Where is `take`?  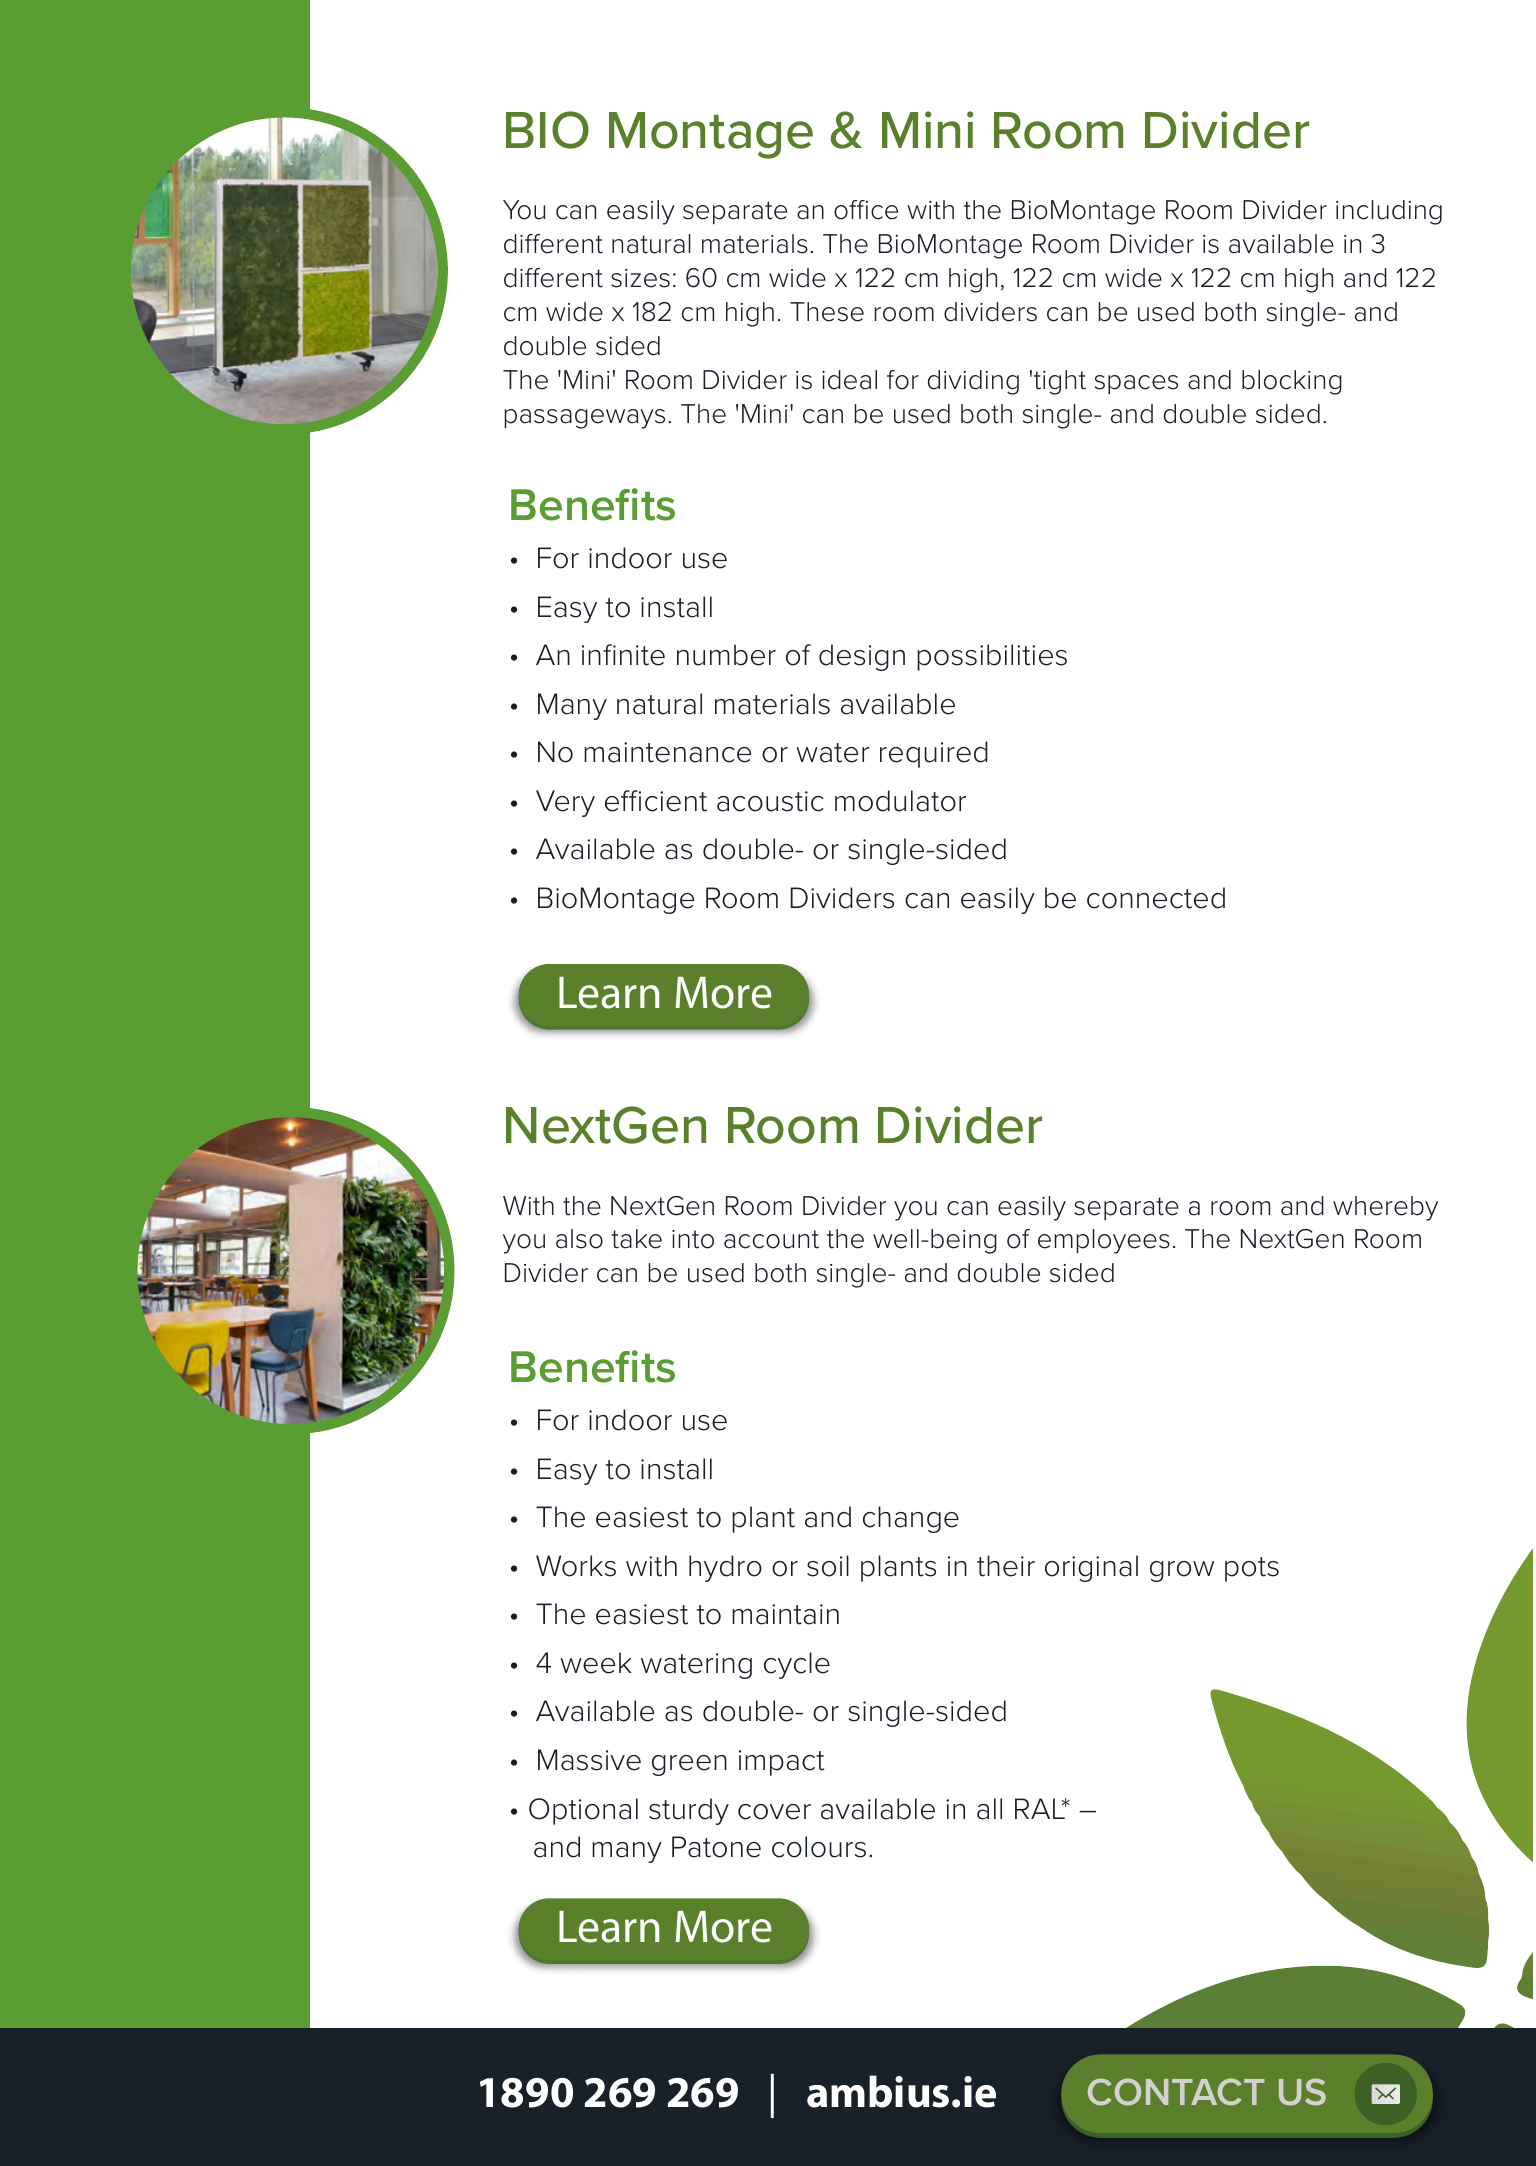
take is located at coordinates (636, 1239).
